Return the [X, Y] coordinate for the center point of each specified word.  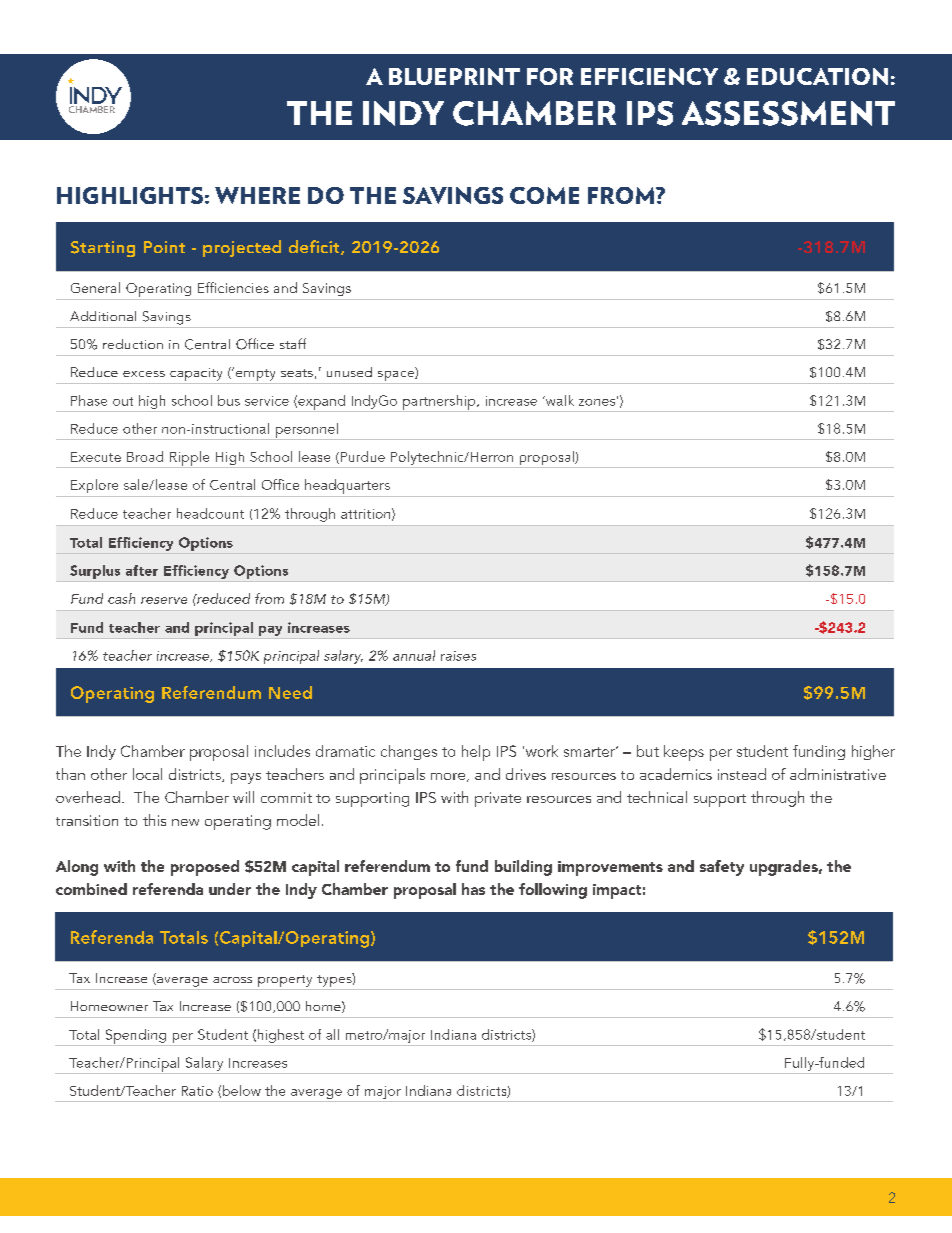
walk [559, 400]
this [154, 820]
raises [458, 656]
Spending [135, 1037]
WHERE [257, 195]
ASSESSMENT [788, 113]
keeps [684, 753]
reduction [133, 344]
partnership [439, 403]
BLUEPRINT [454, 76]
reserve [164, 600]
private [498, 799]
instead [742, 774]
